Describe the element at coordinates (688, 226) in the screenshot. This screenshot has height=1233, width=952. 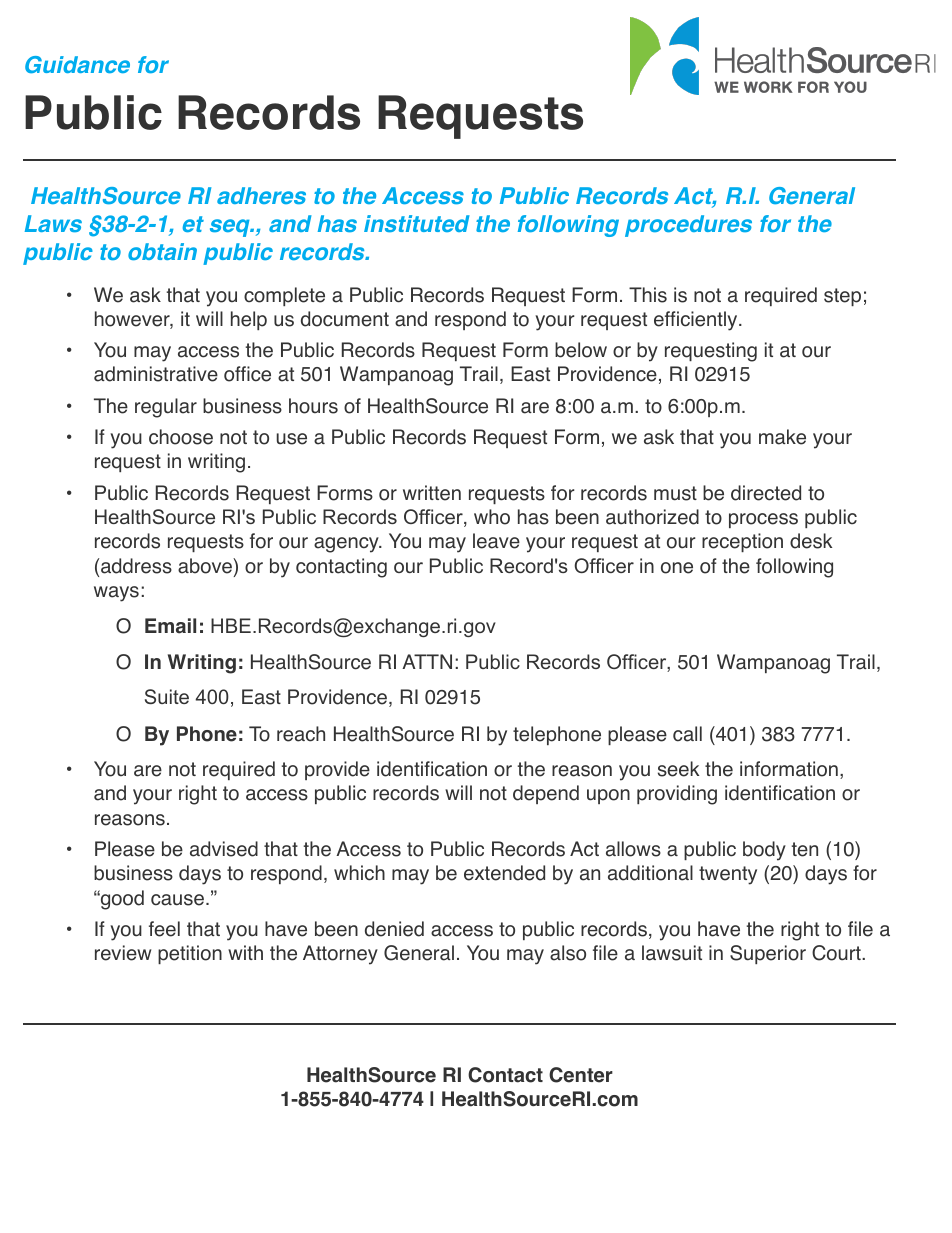
I see `procedures` at that location.
